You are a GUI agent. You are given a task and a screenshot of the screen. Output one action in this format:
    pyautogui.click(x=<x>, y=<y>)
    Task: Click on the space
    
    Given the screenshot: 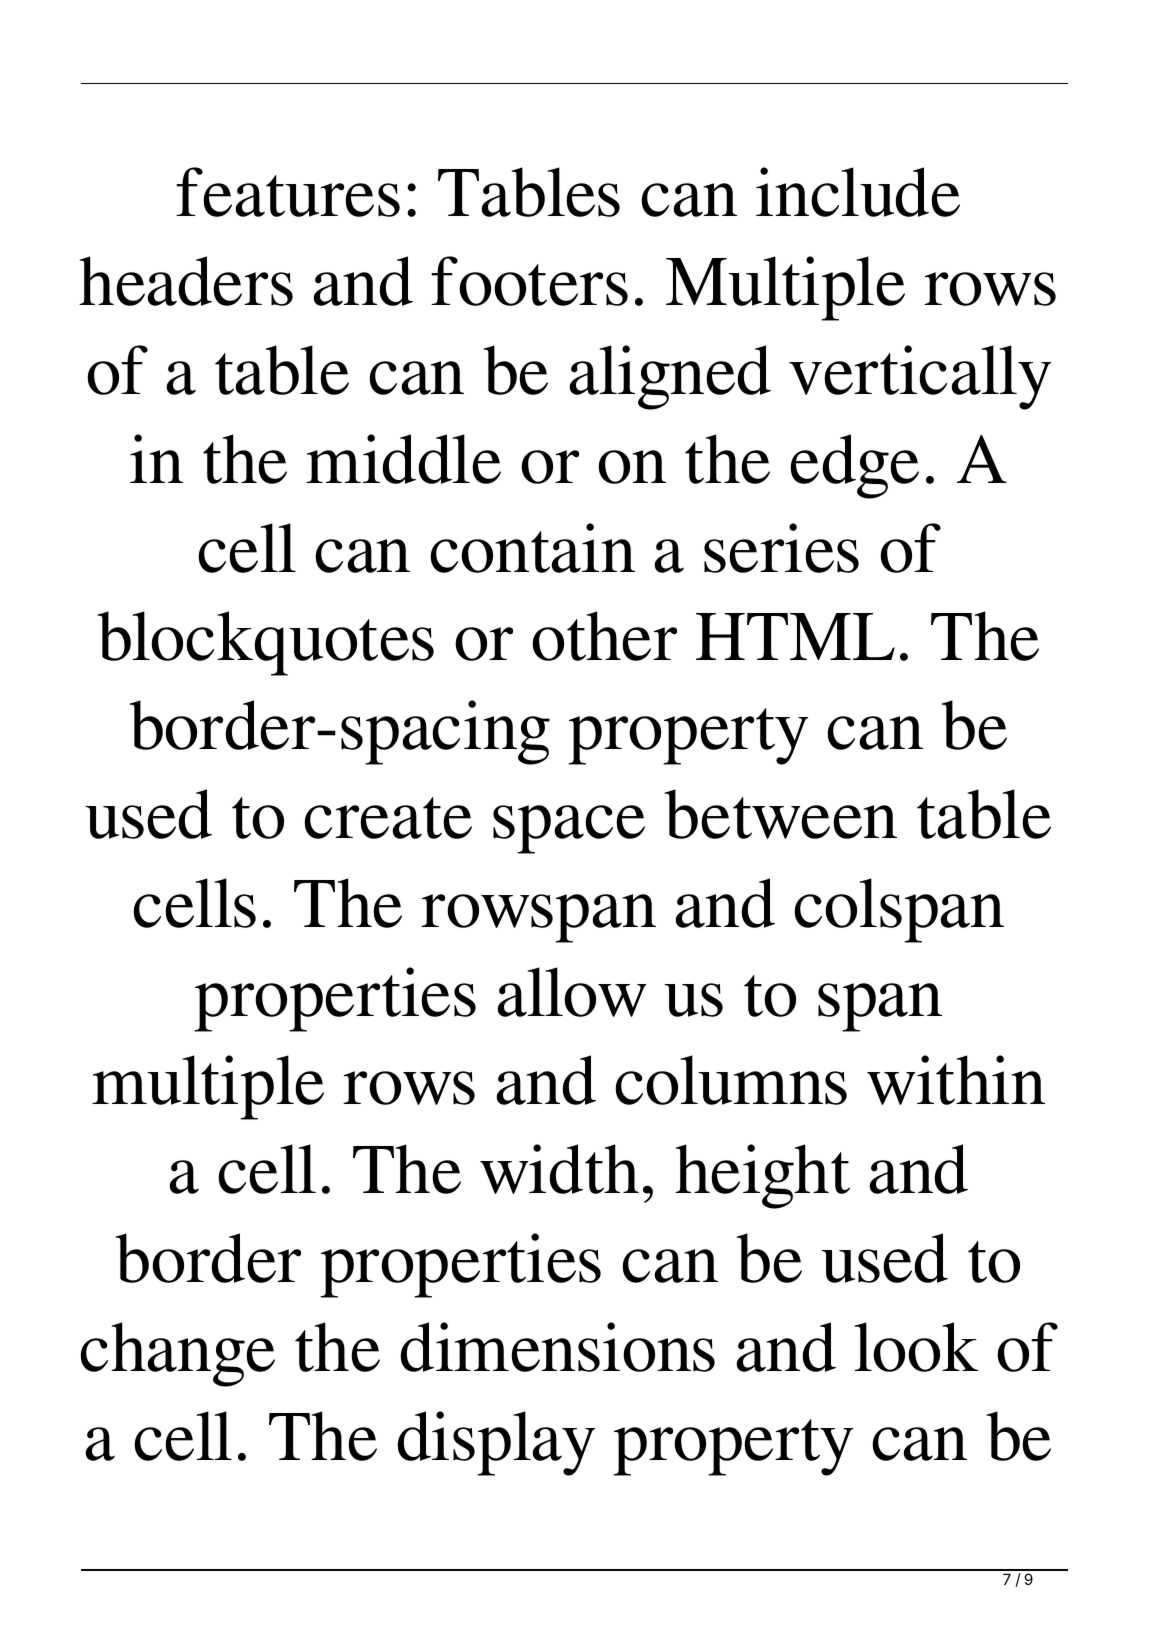 What is the action you would take?
    pyautogui.click(x=569, y=829)
